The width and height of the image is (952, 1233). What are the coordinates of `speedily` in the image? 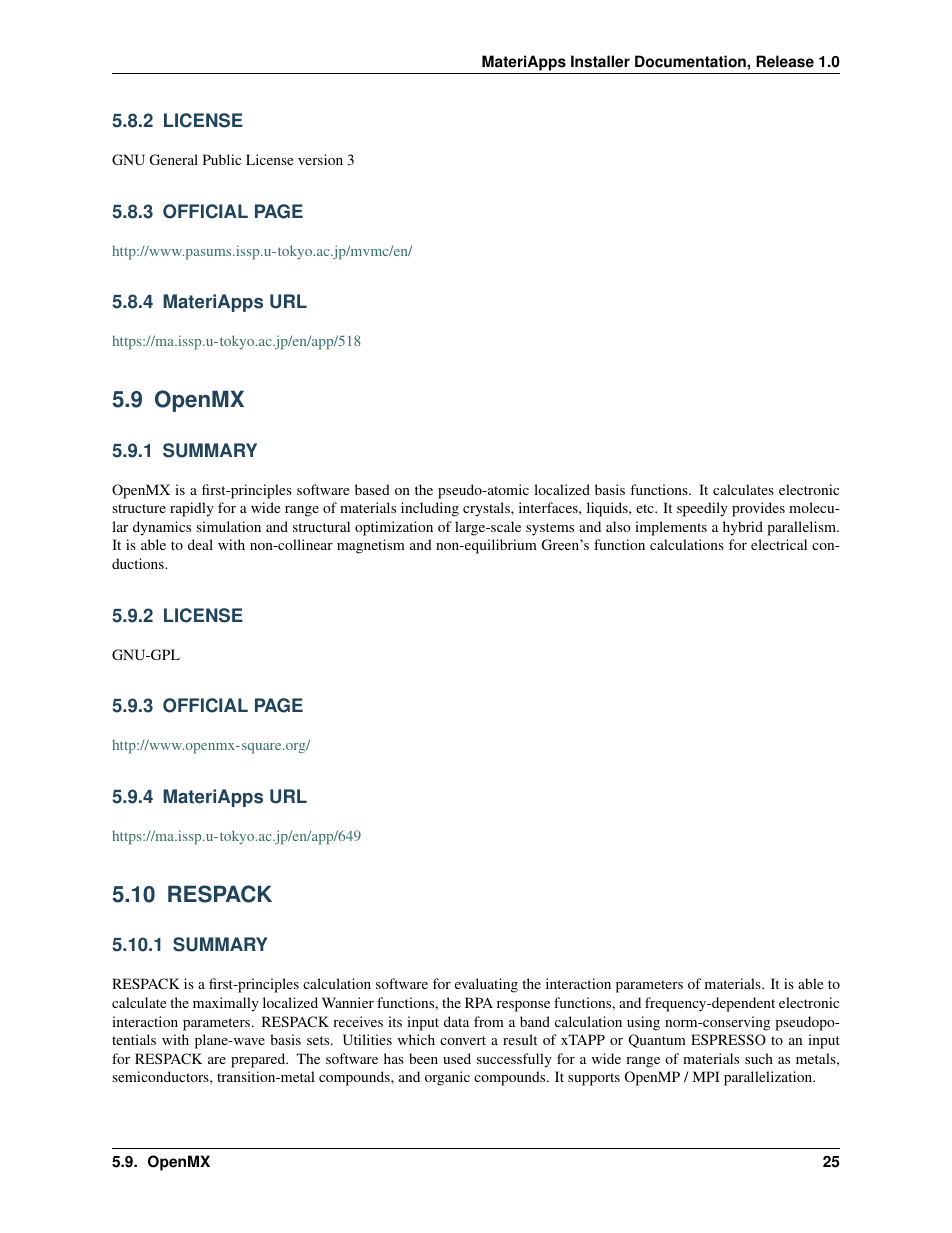 It's located at (702, 509).
